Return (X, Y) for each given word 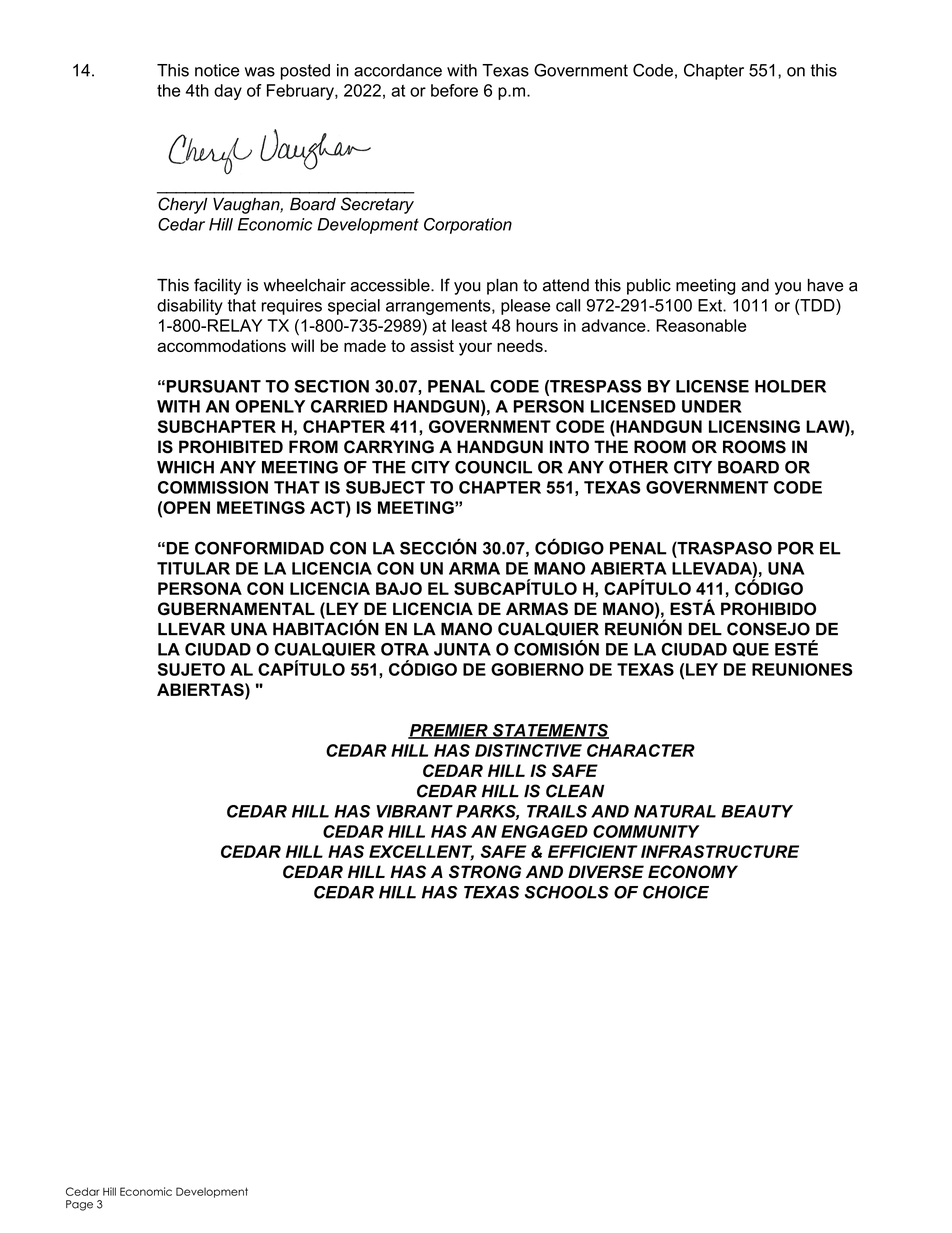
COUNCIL (493, 467)
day (228, 92)
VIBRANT (414, 811)
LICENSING (754, 426)
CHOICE (676, 892)
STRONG (485, 872)
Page (79, 1205)
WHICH (185, 467)
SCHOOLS (567, 892)
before (454, 90)
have (826, 285)
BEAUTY (757, 811)
